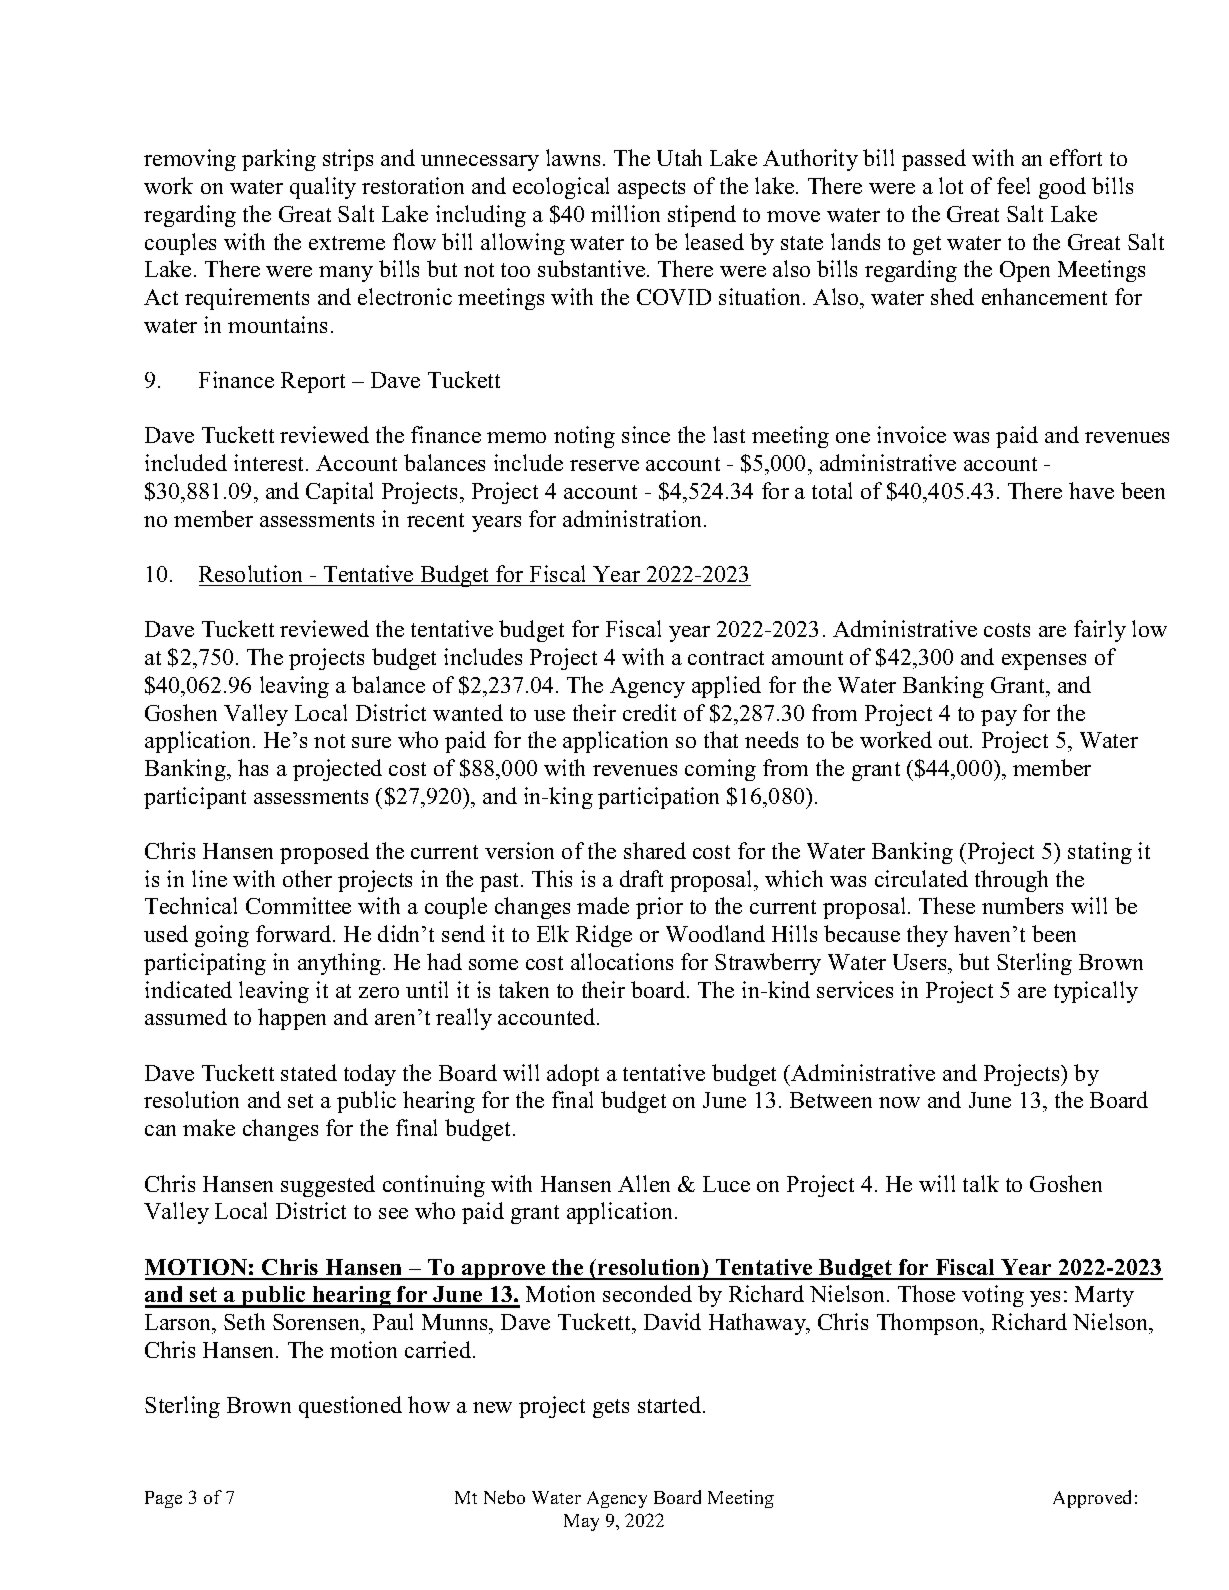  What do you see at coordinates (324, 853) in the screenshot?
I see `proposed` at bounding box center [324, 853].
